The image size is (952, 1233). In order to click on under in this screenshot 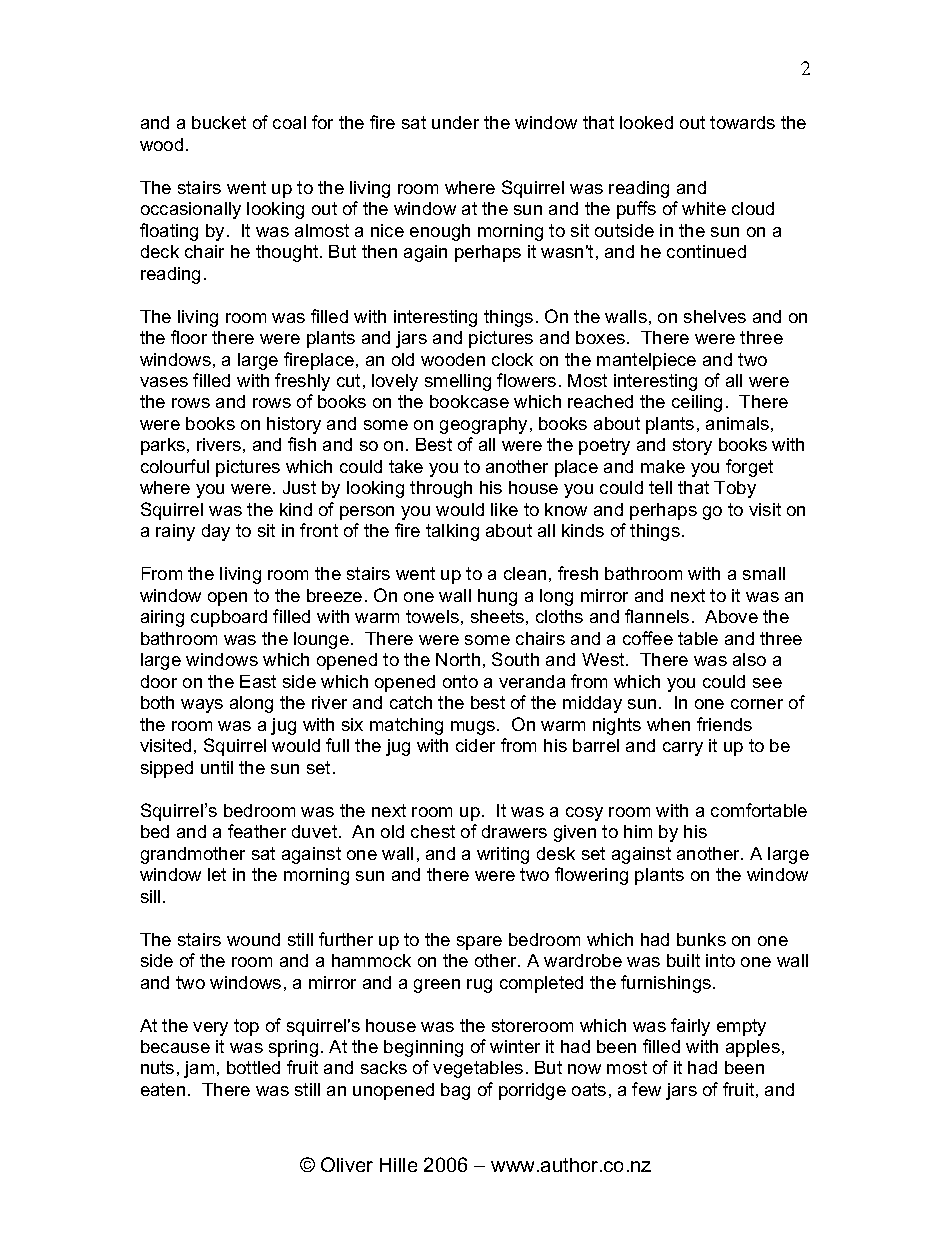, I will do `click(455, 122)`.
